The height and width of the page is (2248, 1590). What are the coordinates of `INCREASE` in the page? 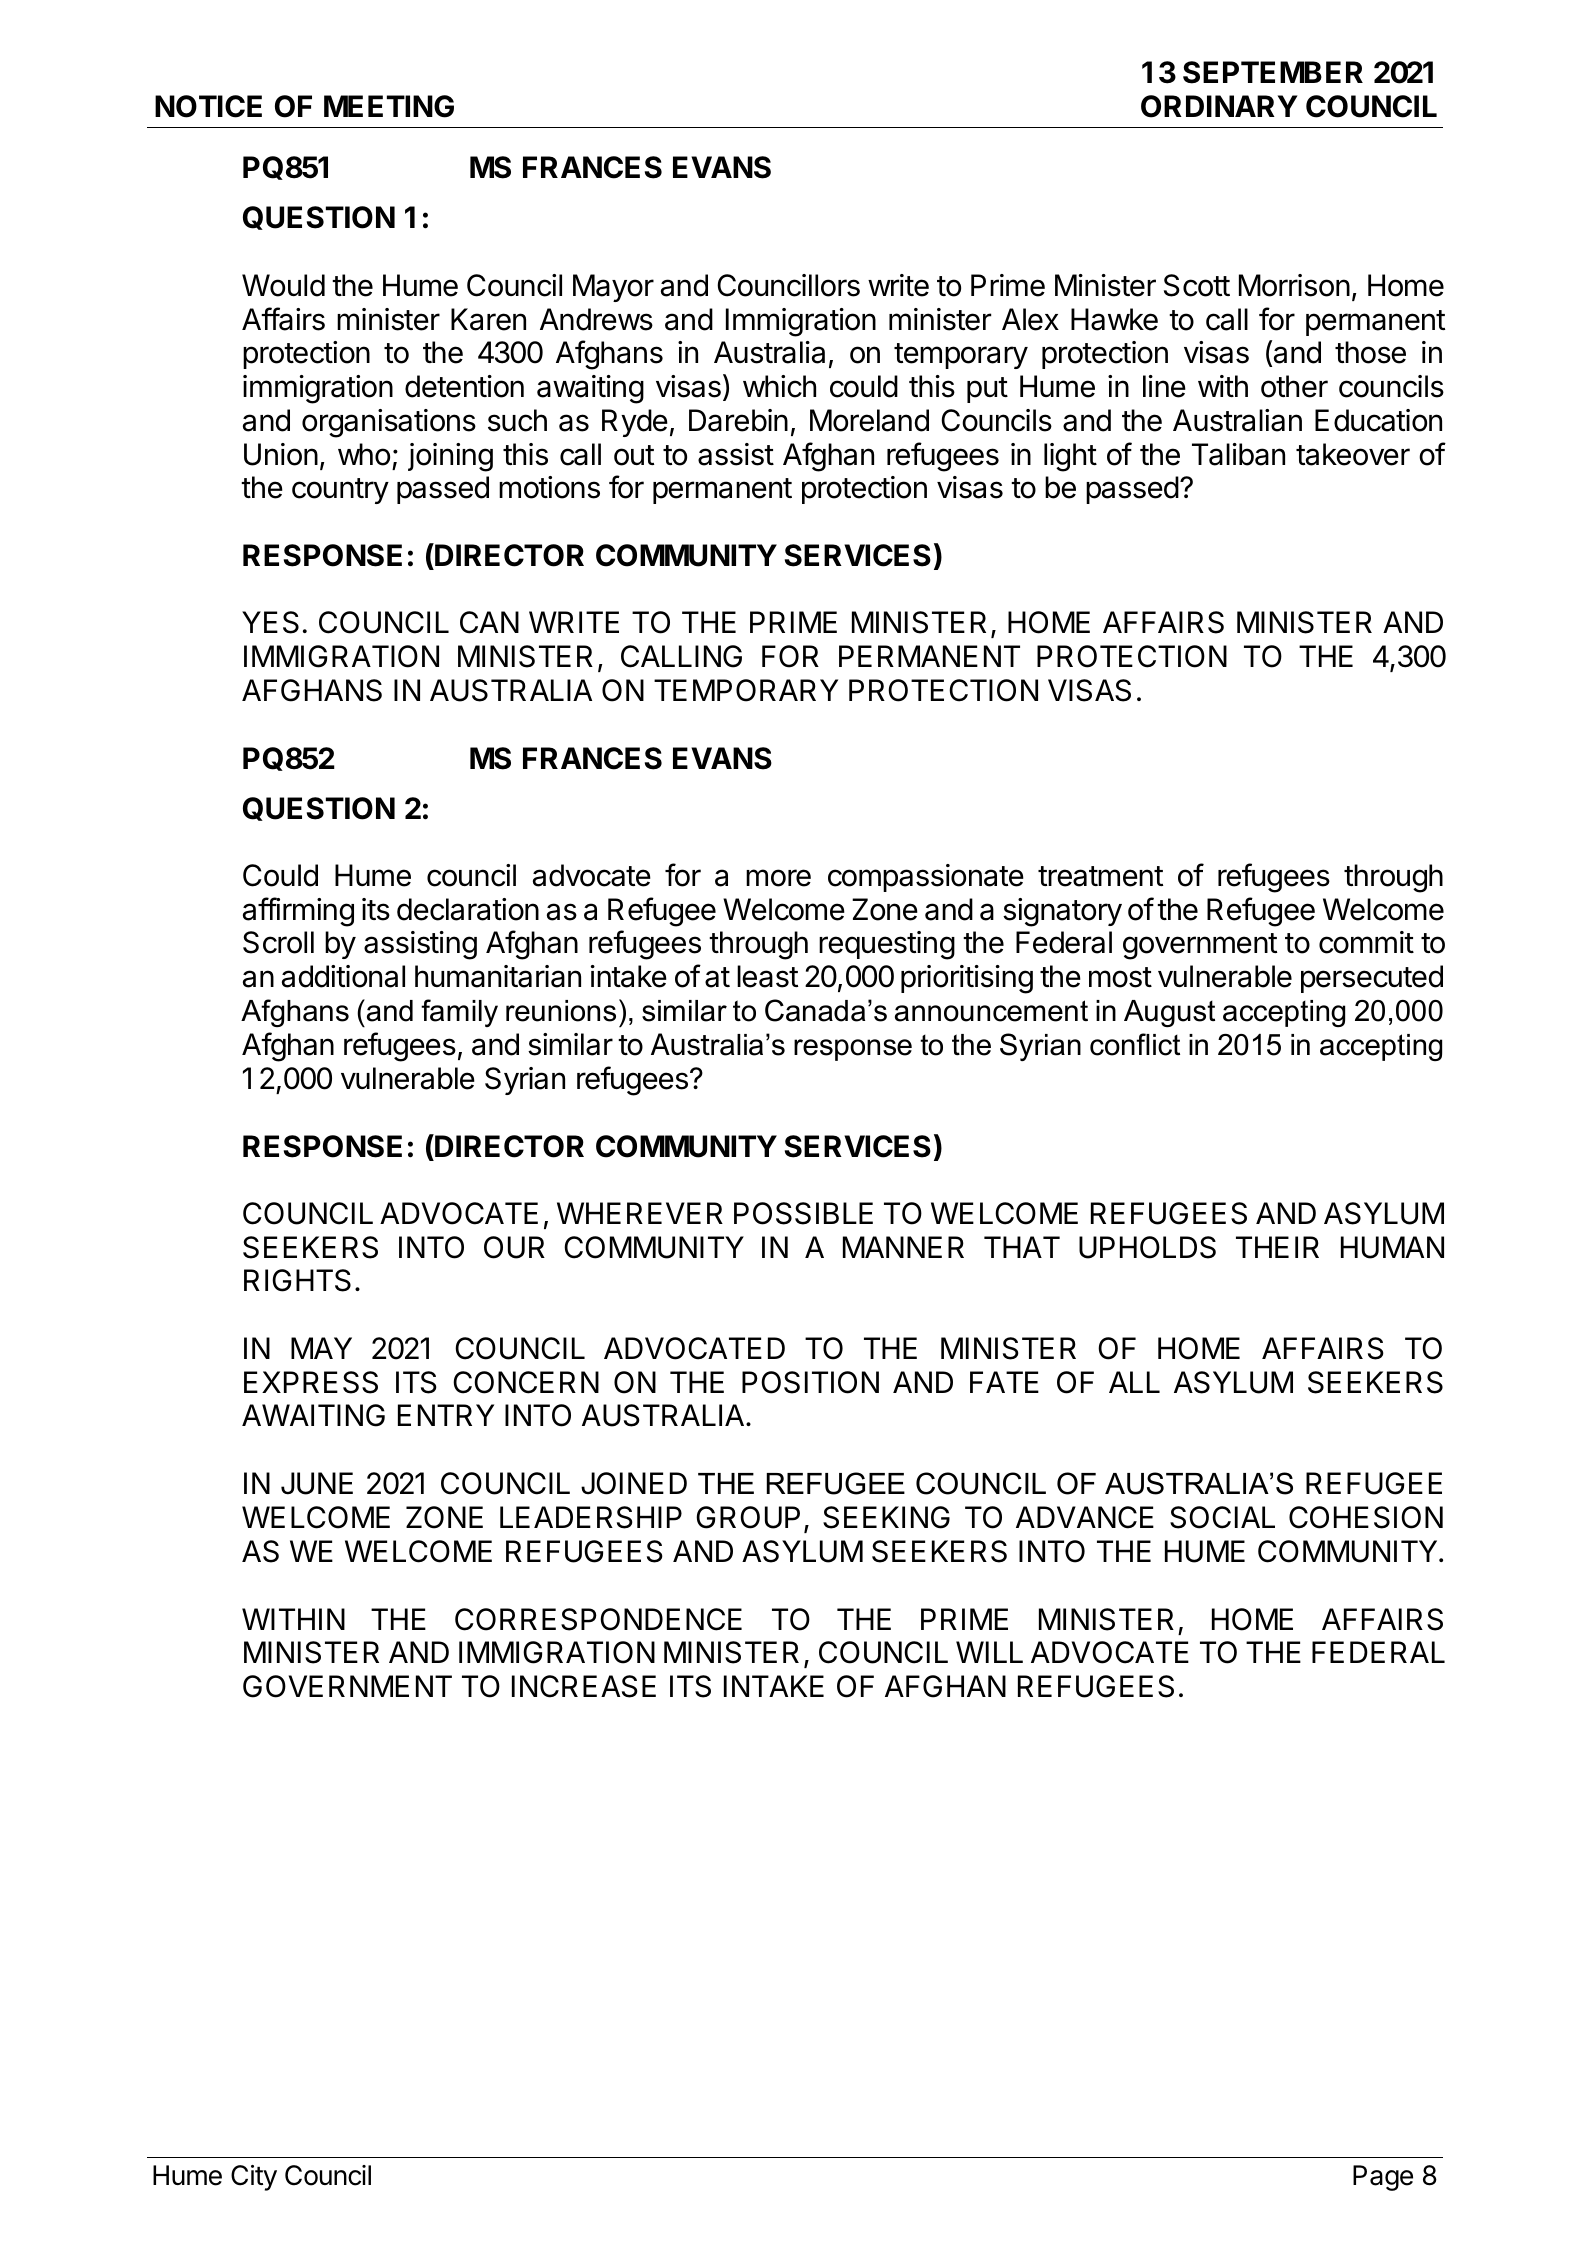 It's located at (584, 1686).
